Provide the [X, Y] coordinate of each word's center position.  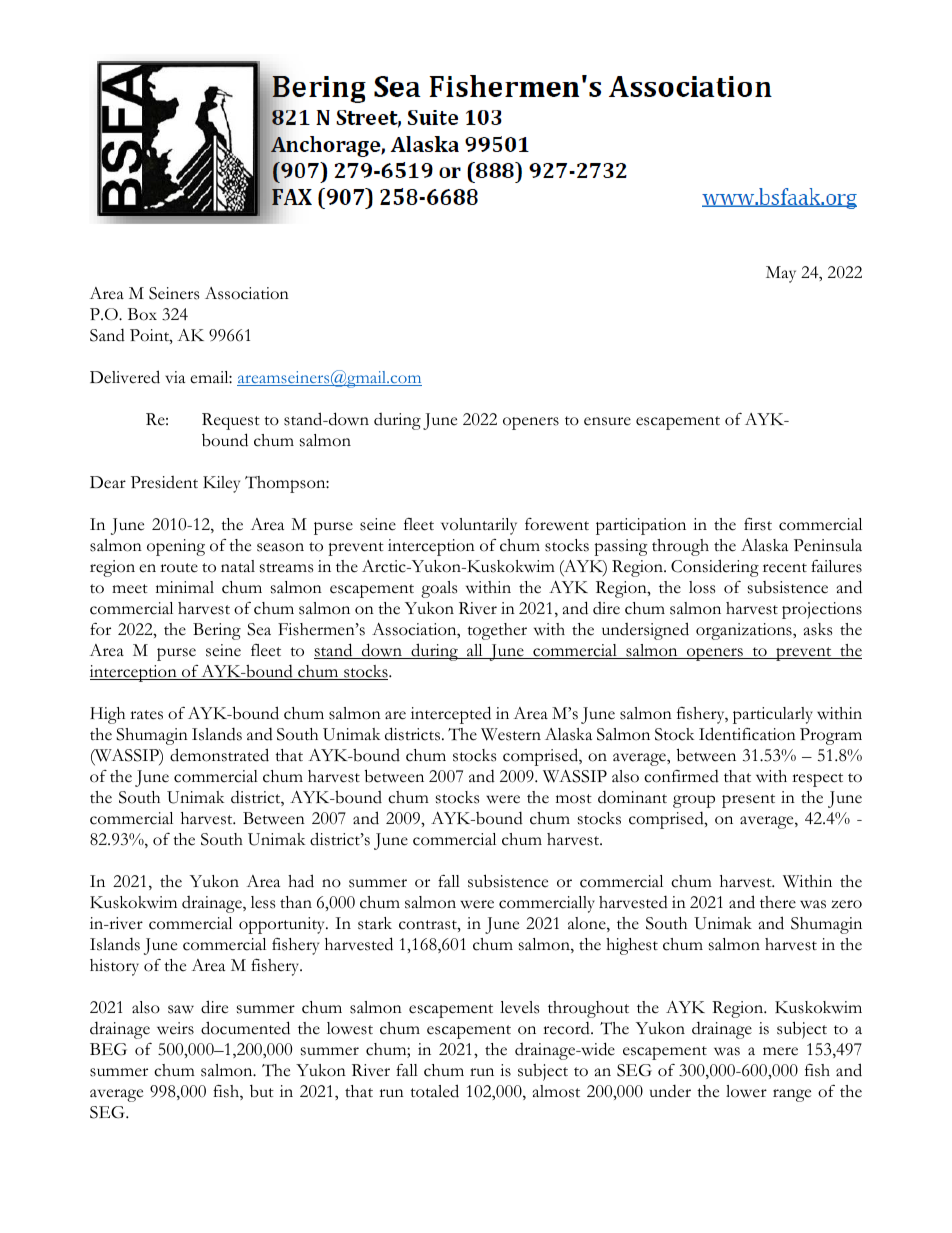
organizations [745, 631]
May [781, 274]
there [778, 902]
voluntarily [479, 526]
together [497, 631]
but [262, 1091]
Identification [747, 734]
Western [511, 734]
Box [142, 314]
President [164, 482]
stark [375, 923]
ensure [607, 421]
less [263, 902]
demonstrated [219, 755]
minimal [185, 587]
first [758, 524]
